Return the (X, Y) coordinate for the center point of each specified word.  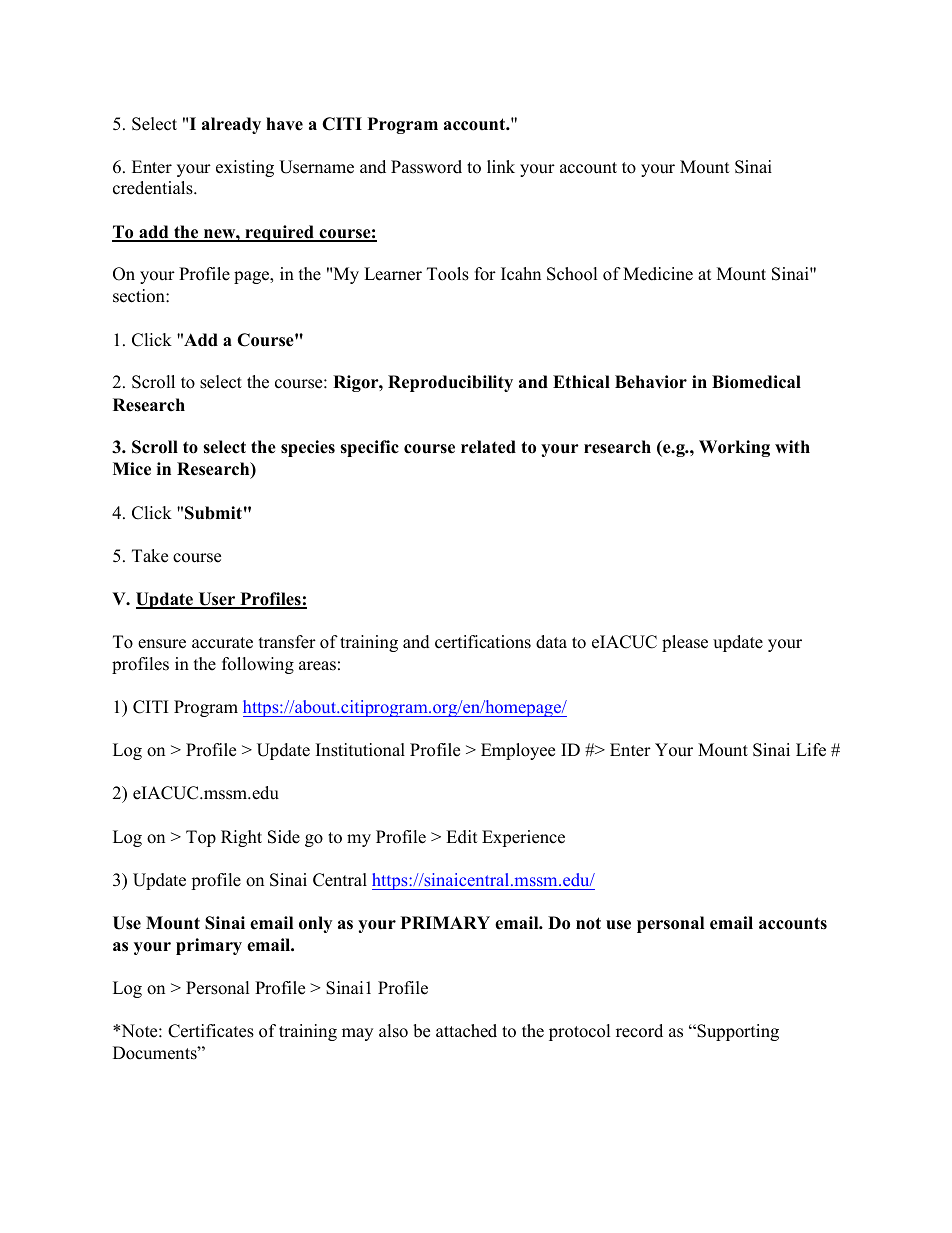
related (488, 447)
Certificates (211, 1031)
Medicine (658, 274)
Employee (518, 751)
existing (245, 168)
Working (734, 448)
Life (811, 750)
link (501, 166)
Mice (132, 469)
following (258, 665)
